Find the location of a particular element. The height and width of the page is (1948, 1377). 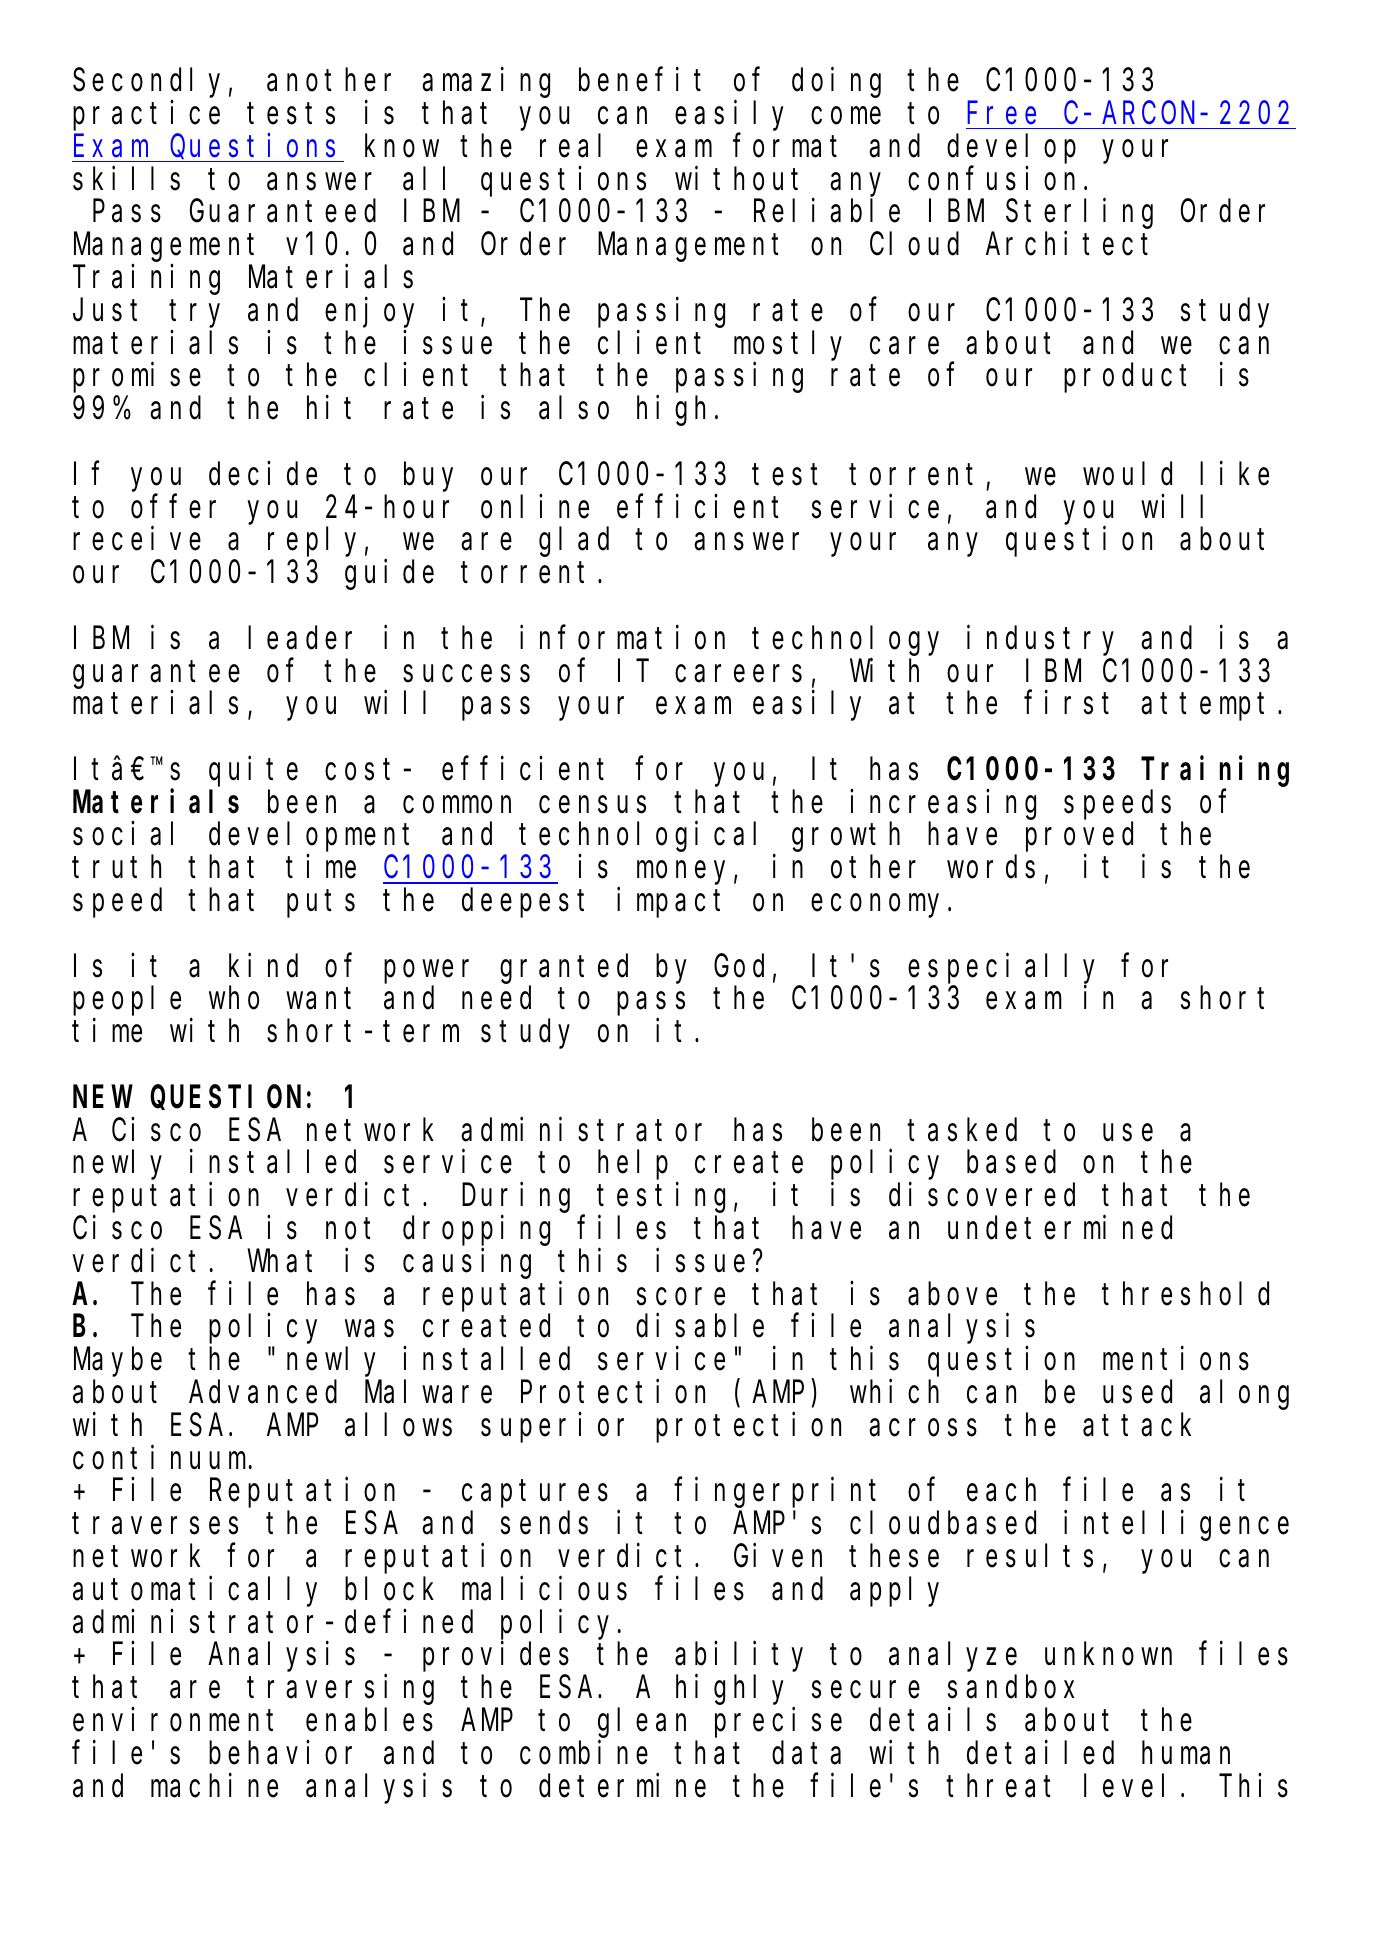

kind is located at coordinates (263, 965).
